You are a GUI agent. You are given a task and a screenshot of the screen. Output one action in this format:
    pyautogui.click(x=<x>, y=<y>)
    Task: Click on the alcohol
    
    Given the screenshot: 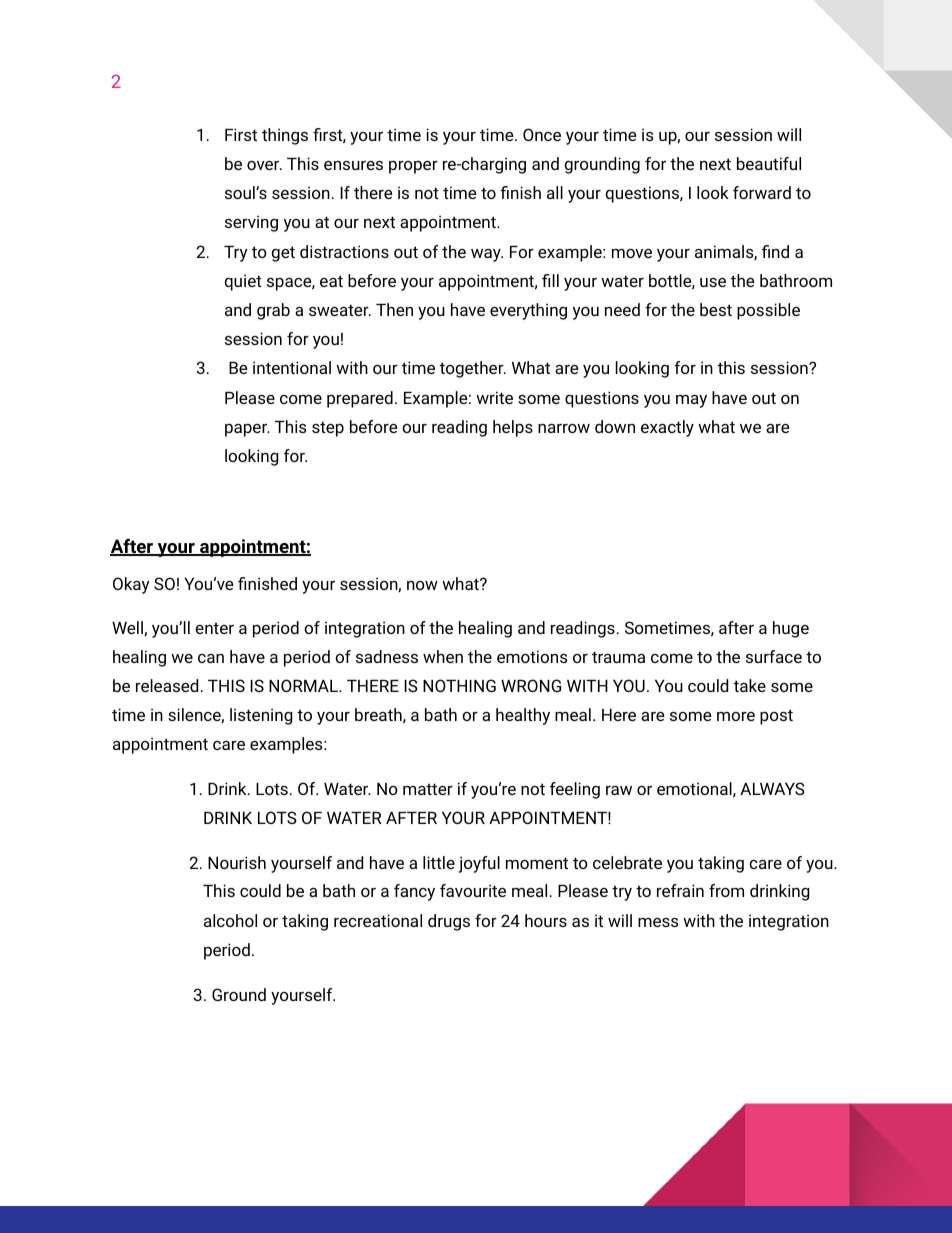 What is the action you would take?
    pyautogui.click(x=230, y=920)
